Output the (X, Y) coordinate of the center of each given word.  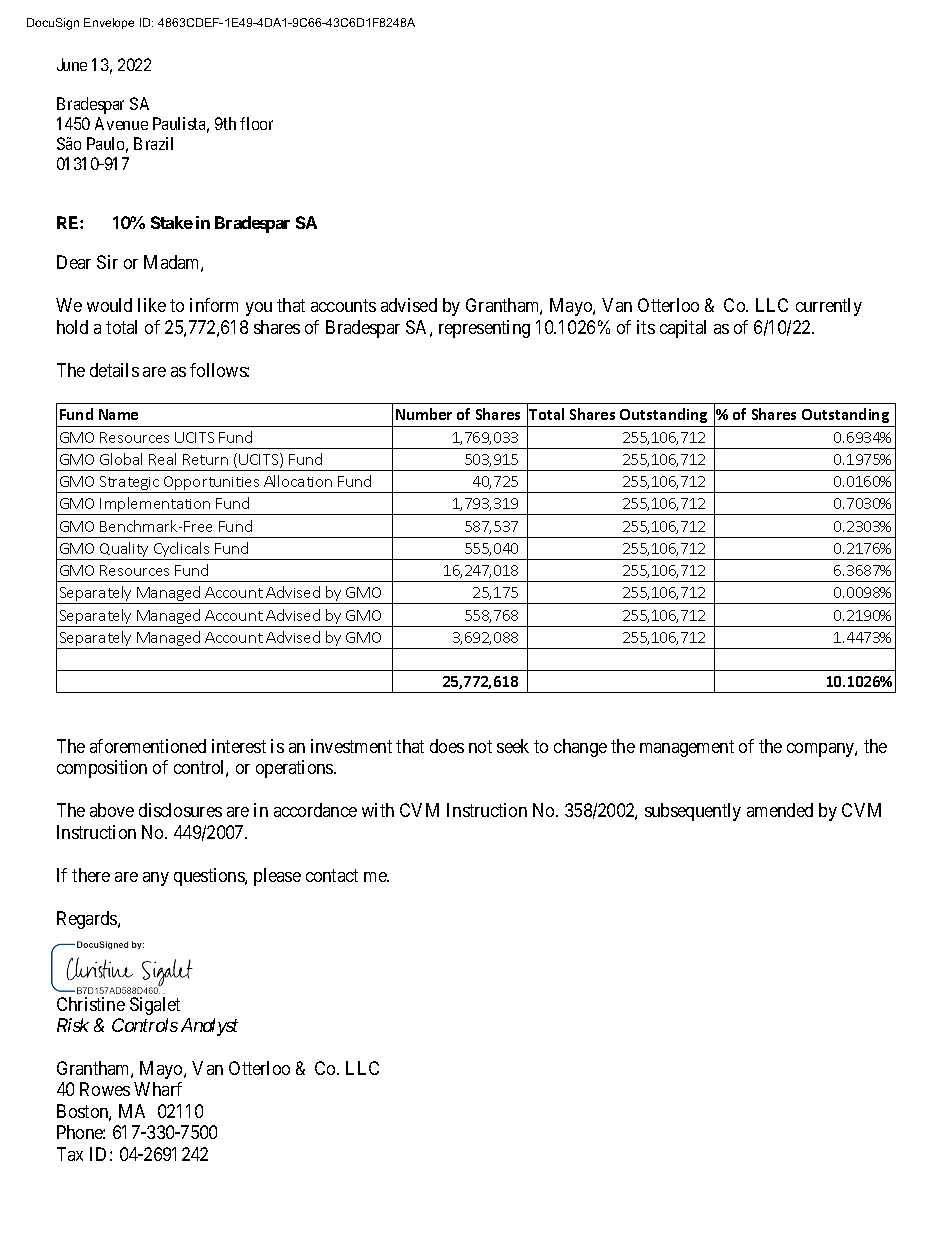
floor (256, 123)
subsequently (693, 812)
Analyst (209, 1027)
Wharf (158, 1089)
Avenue (121, 123)
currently (829, 307)
